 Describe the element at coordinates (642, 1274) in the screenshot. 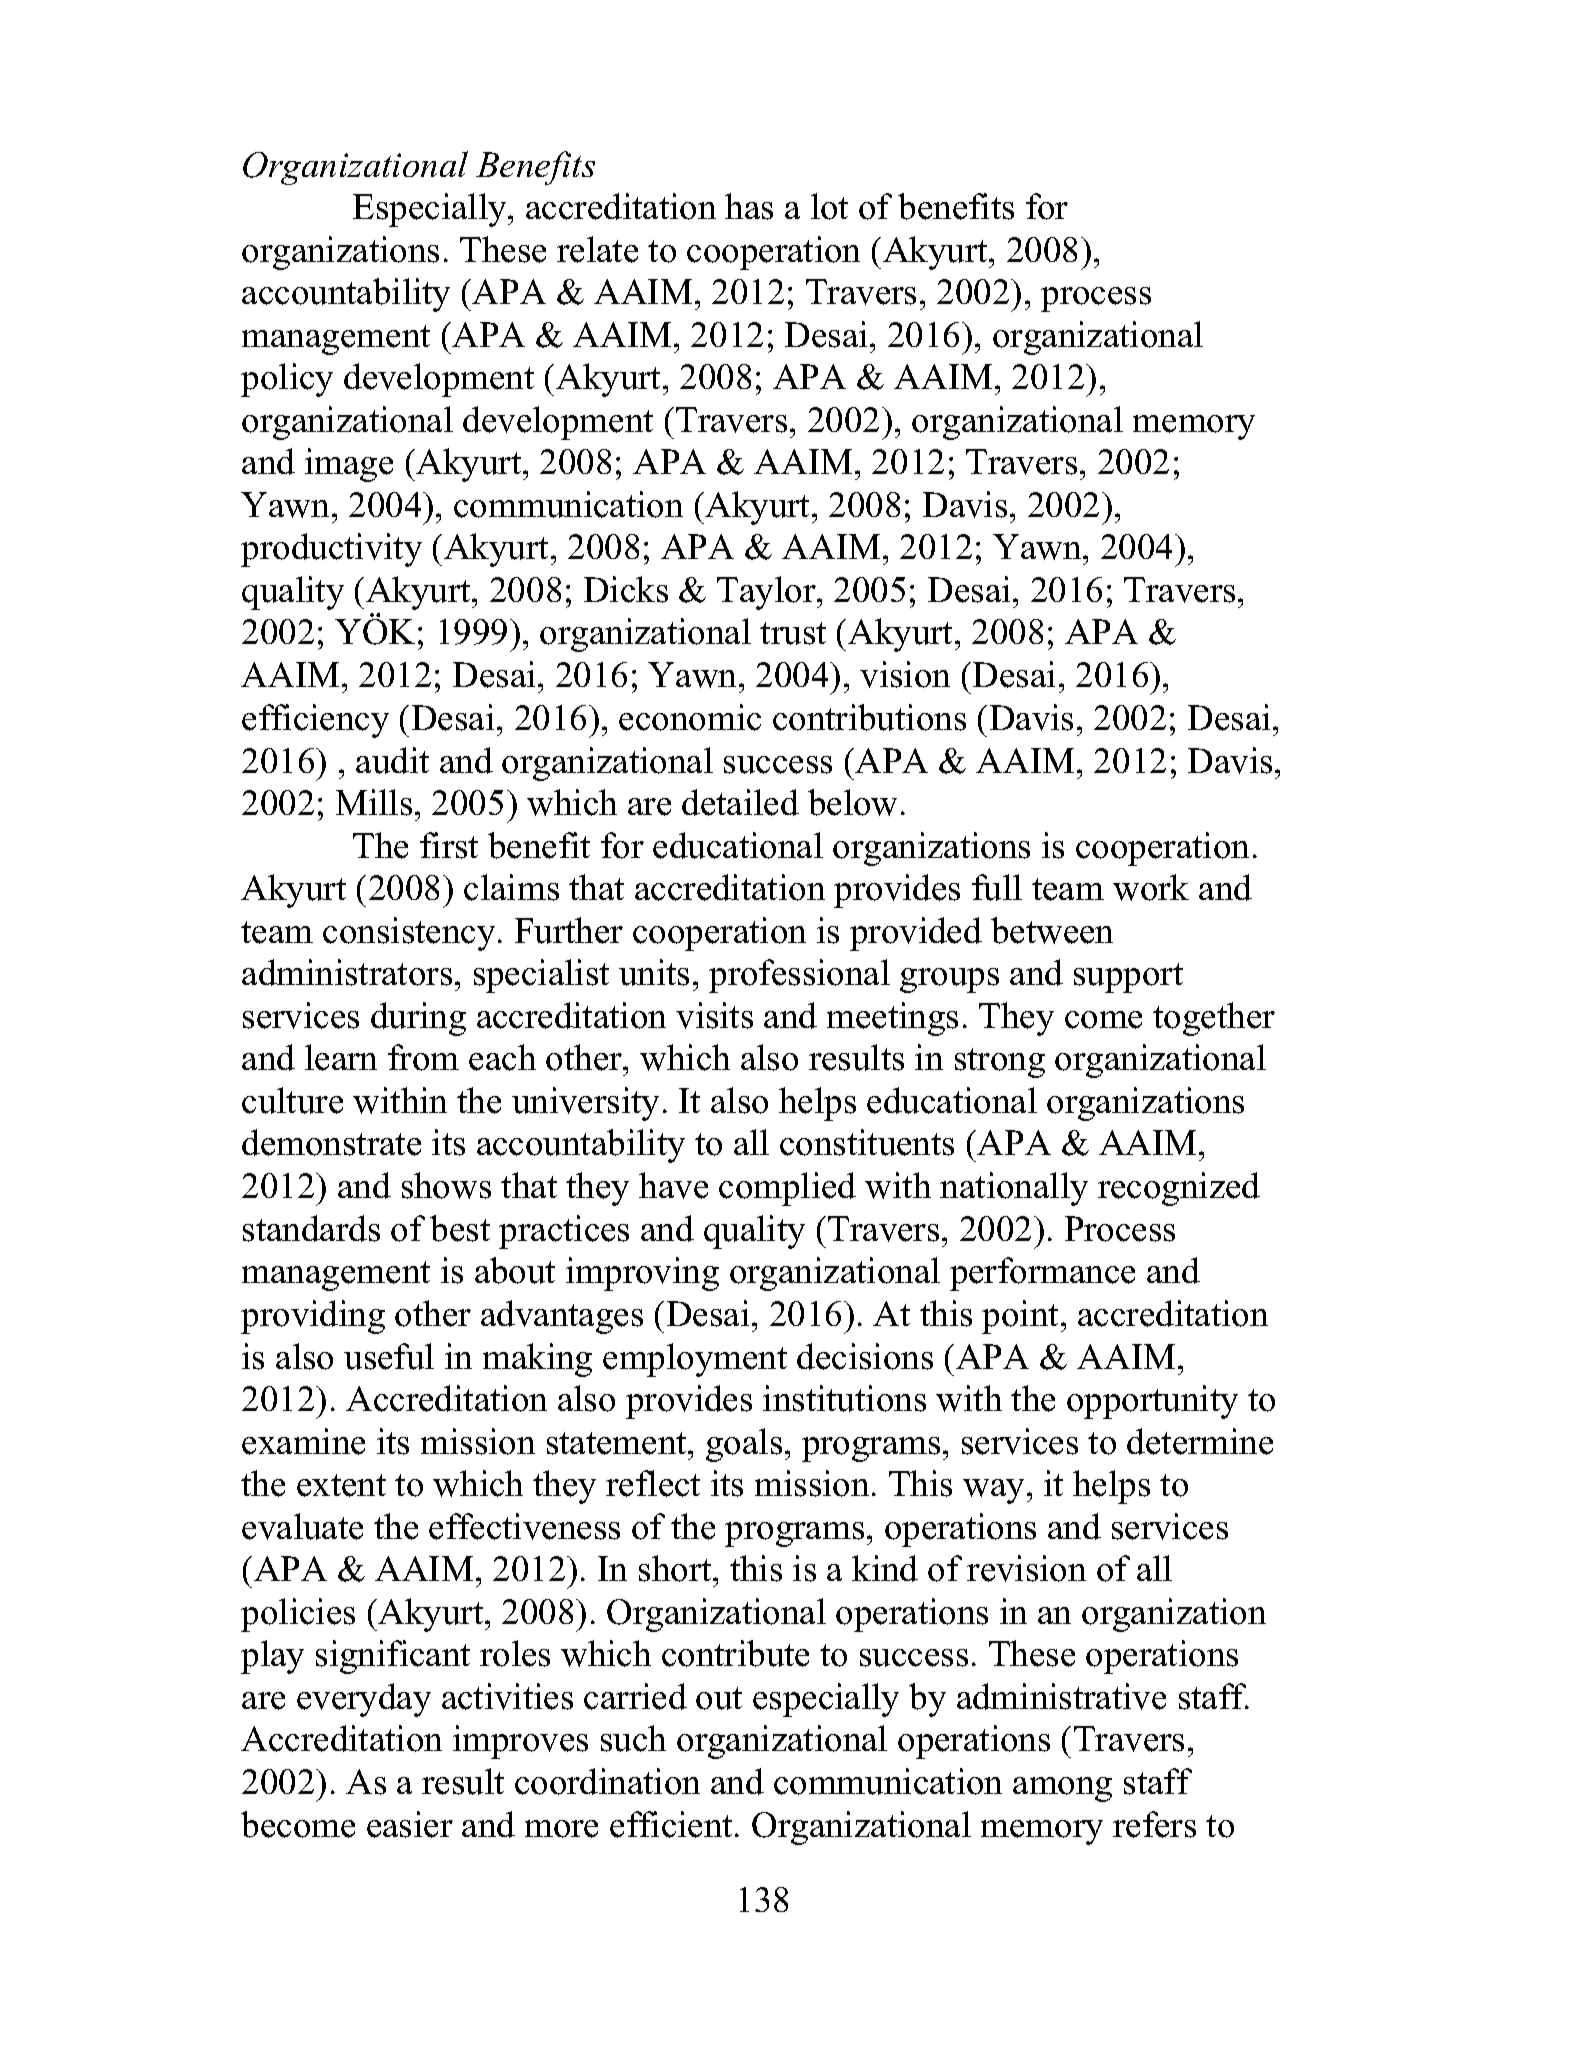

I see `improving` at that location.
